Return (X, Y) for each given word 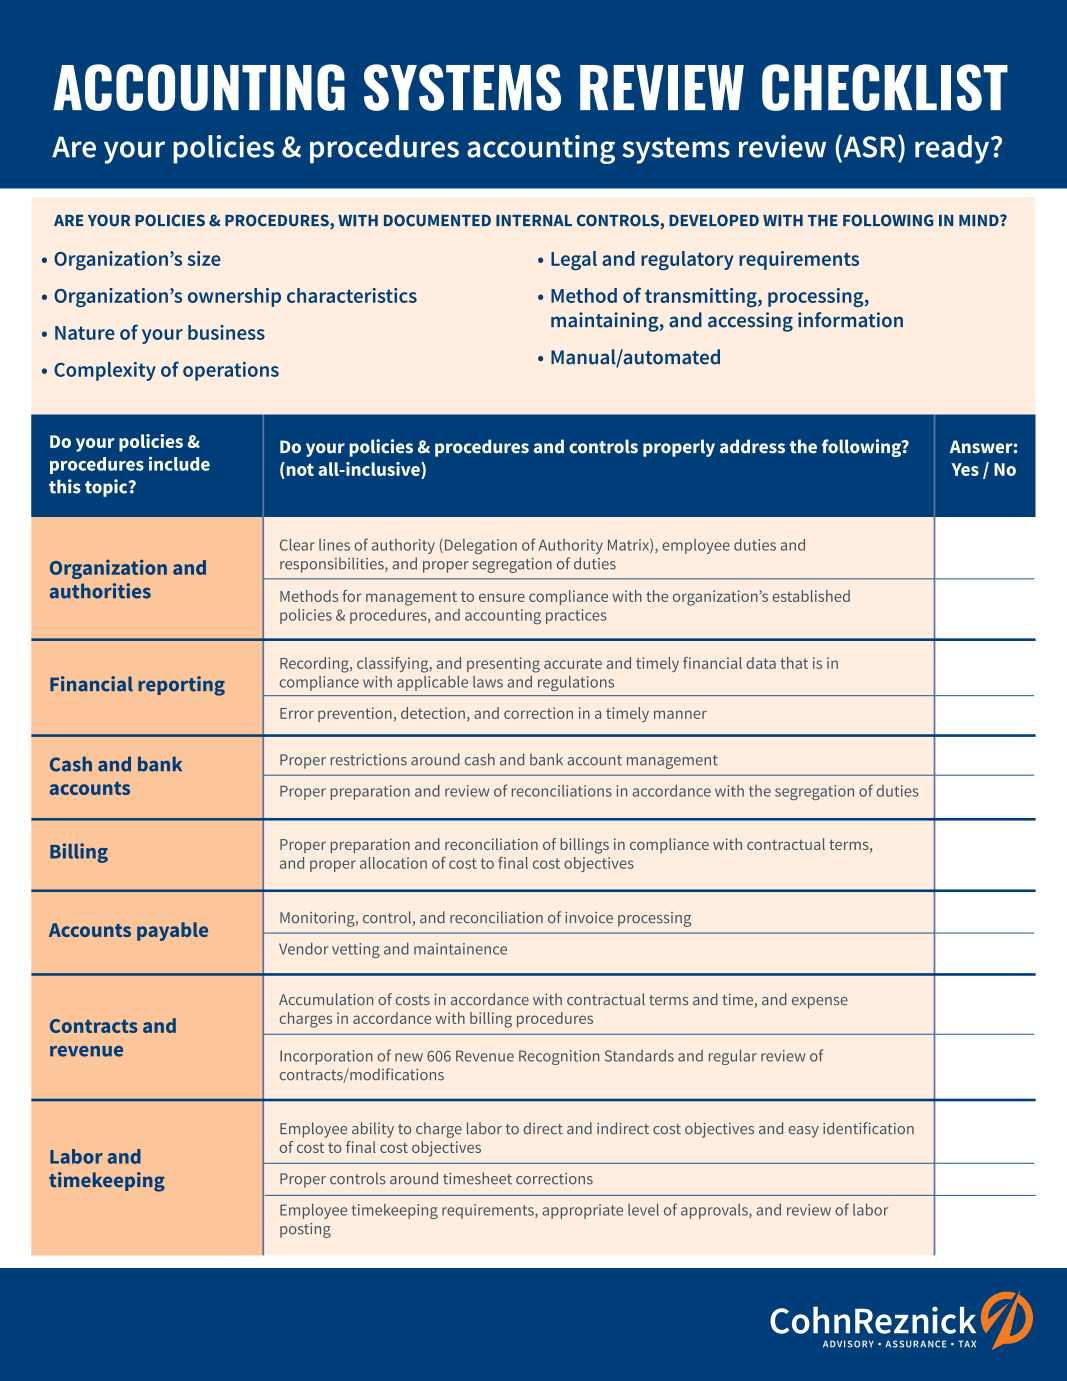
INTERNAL (534, 220)
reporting (181, 686)
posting (305, 1230)
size (204, 258)
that (794, 663)
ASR (870, 146)
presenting (503, 665)
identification (868, 1128)
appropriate (582, 1211)
